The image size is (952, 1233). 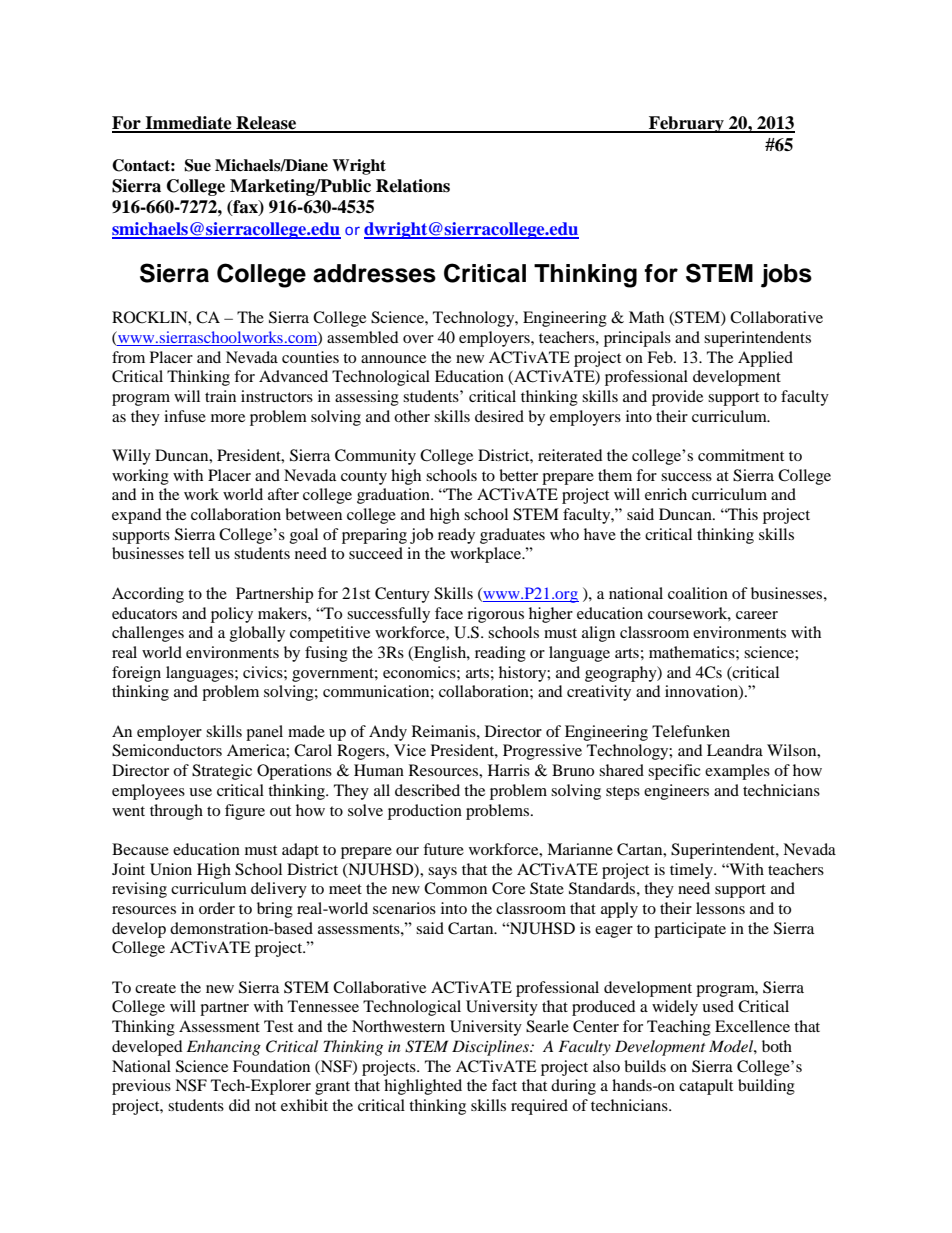 What do you see at coordinates (224, 1048) in the document?
I see `Enhancing` at bounding box center [224, 1048].
